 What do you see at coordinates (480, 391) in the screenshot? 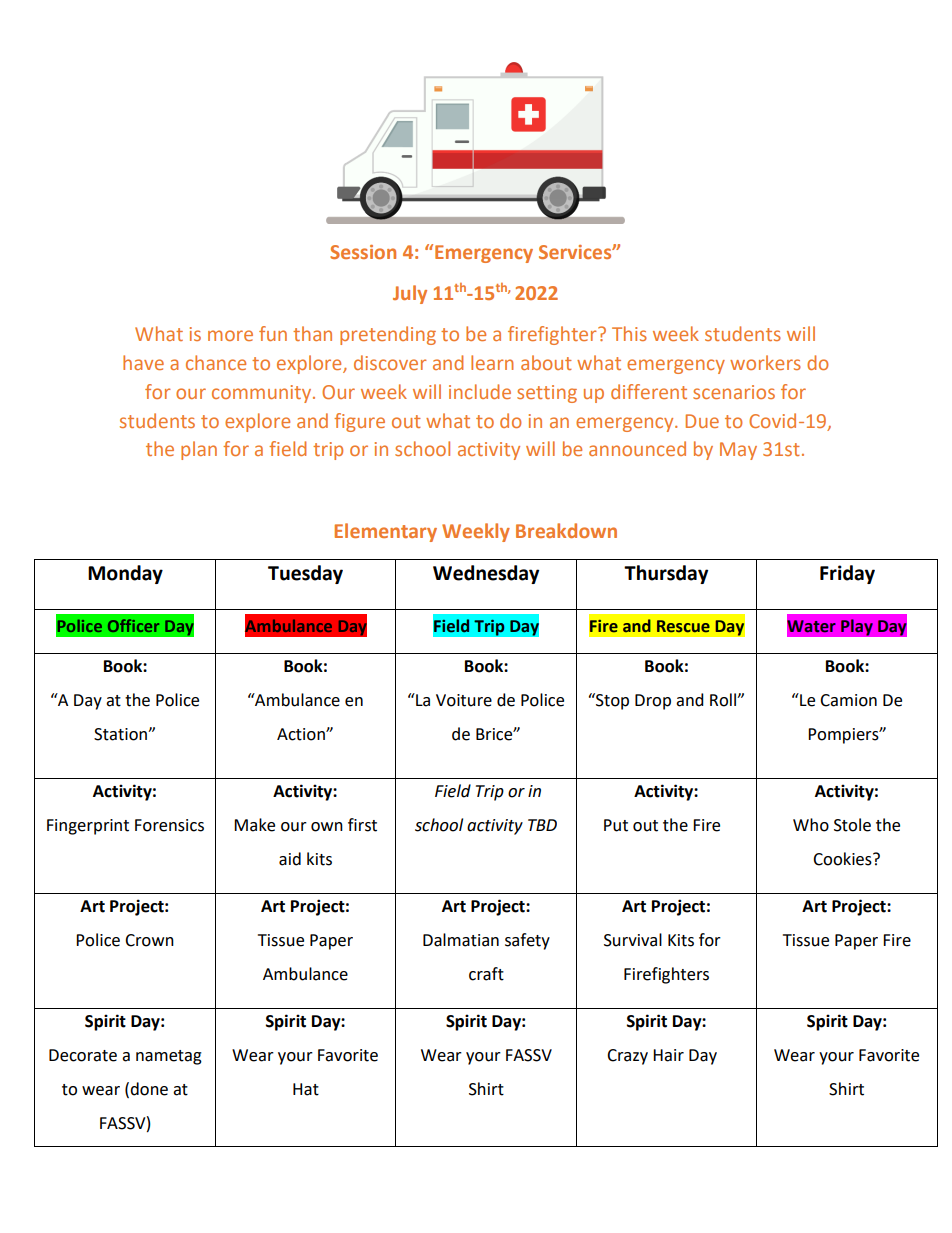
I see `include` at bounding box center [480, 391].
